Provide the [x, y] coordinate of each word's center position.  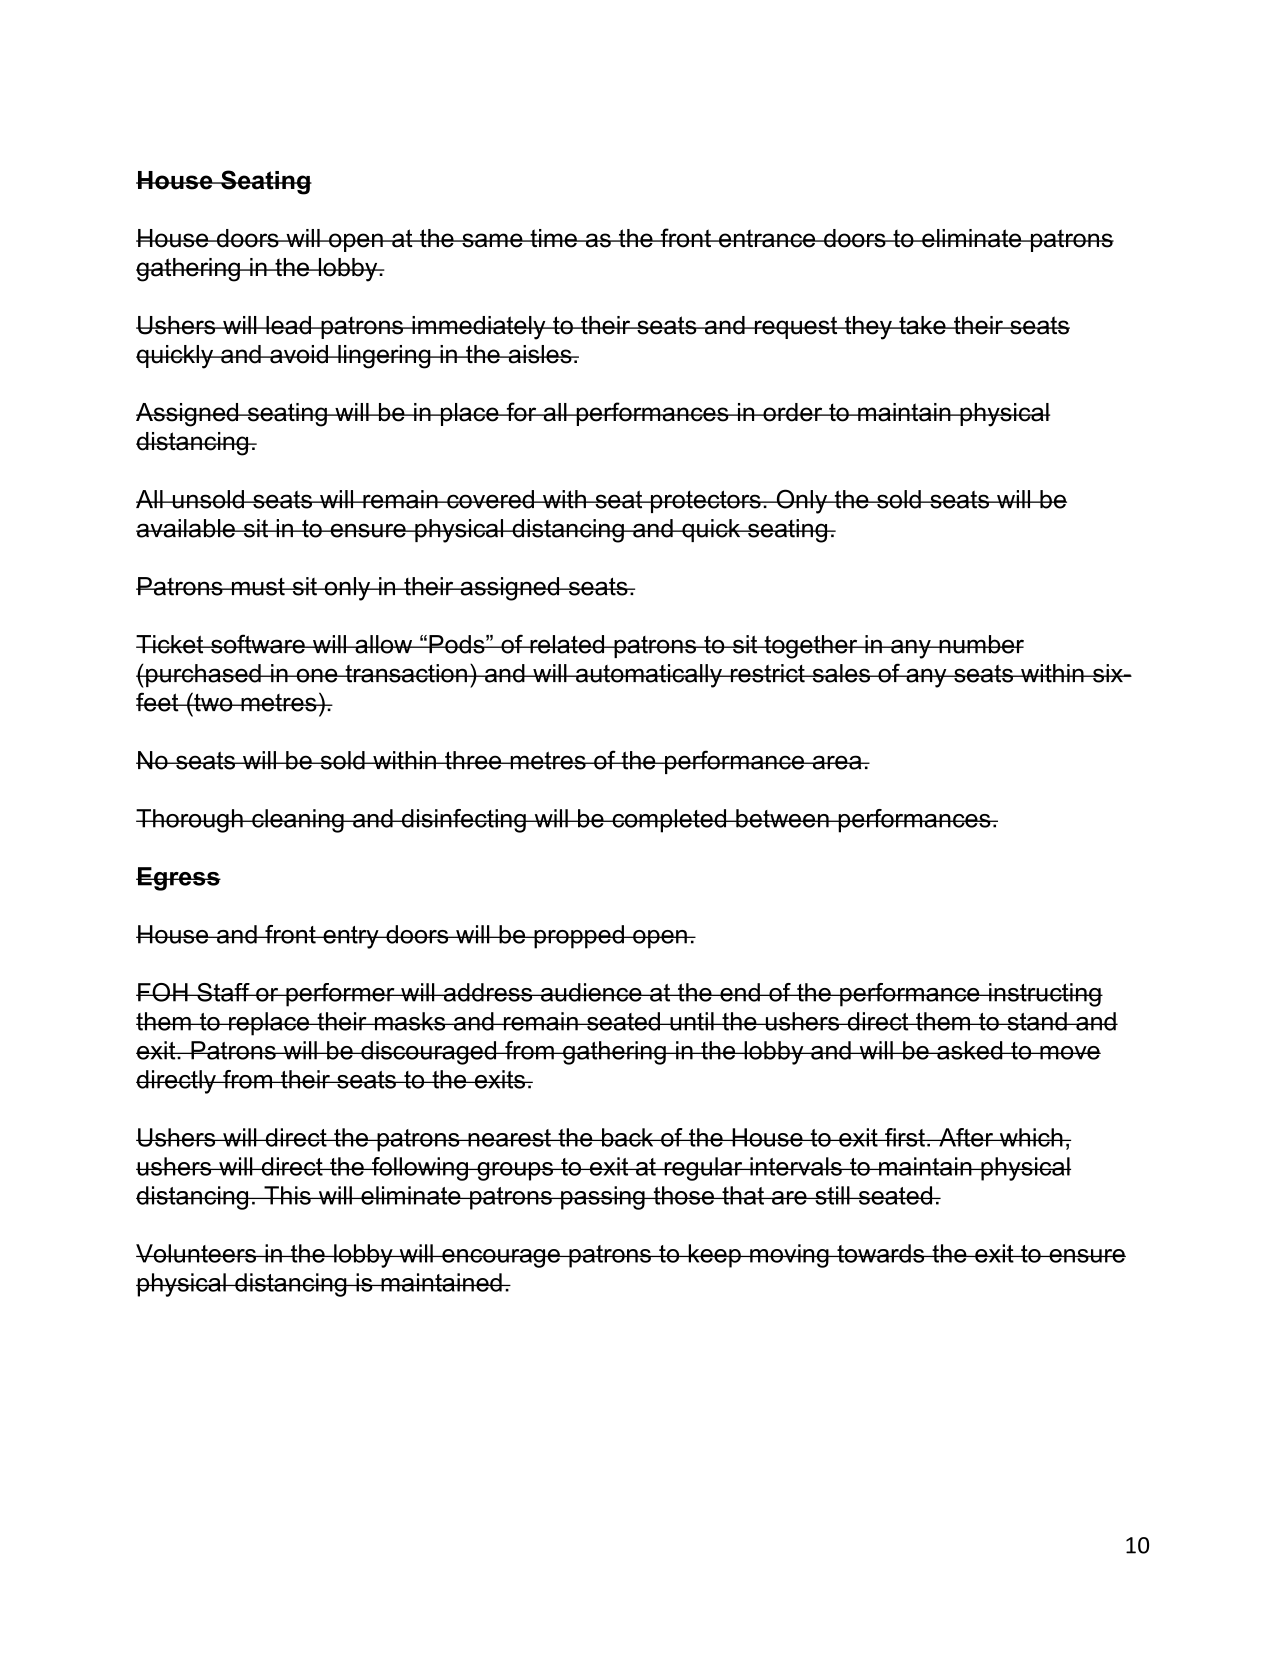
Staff [223, 992]
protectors [705, 501]
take [922, 325]
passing [603, 1198]
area [837, 762]
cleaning [298, 821]
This [287, 1195]
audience [591, 992]
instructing [1045, 995]
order [793, 412]
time [553, 238]
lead [288, 325]
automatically [649, 676]
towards [881, 1253]
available [186, 528]
